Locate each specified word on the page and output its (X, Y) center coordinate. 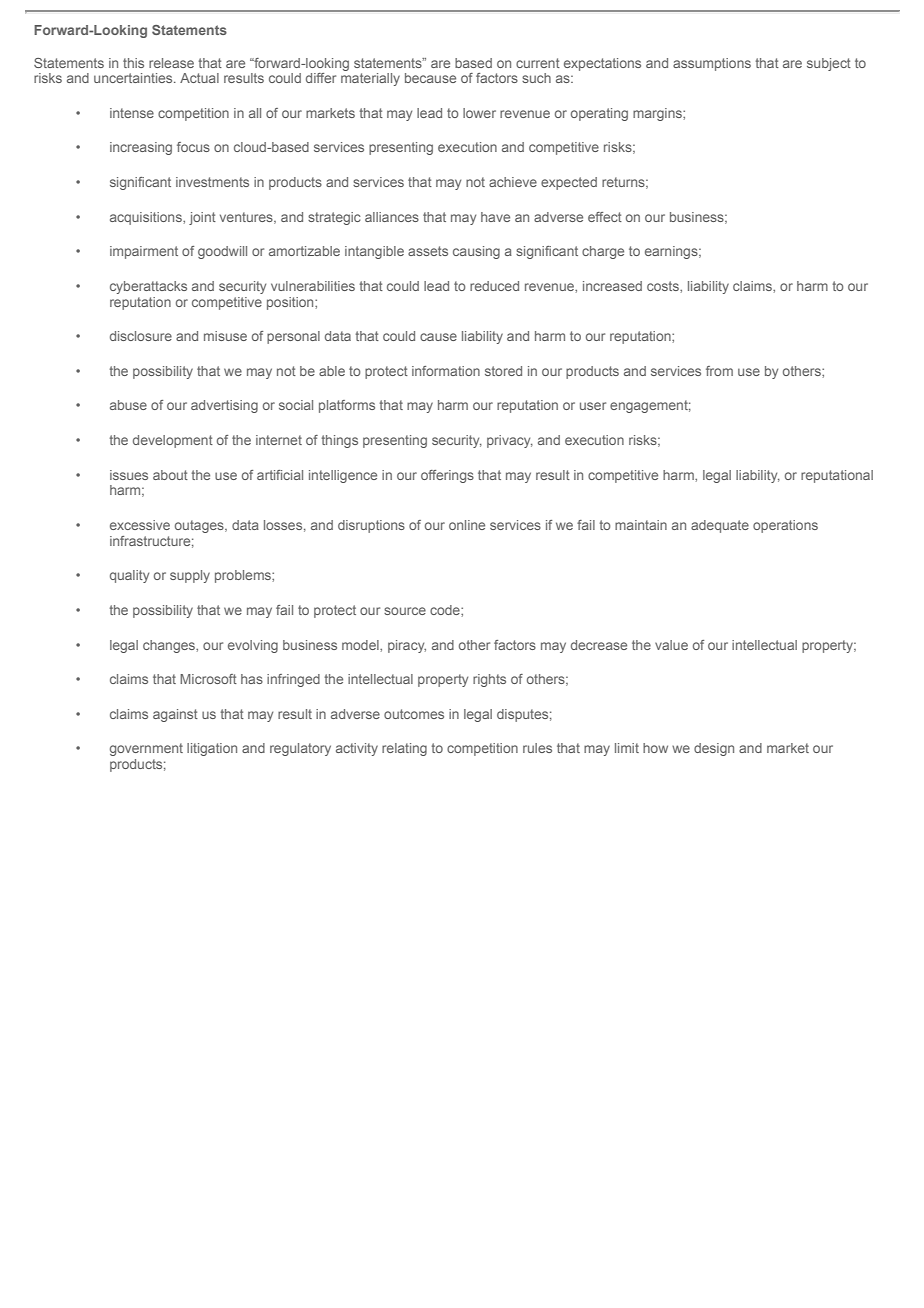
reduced (494, 286)
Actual (199, 78)
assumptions (712, 64)
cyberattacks (148, 287)
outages (200, 526)
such (536, 78)
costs (664, 286)
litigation (212, 749)
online (467, 525)
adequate (720, 526)
